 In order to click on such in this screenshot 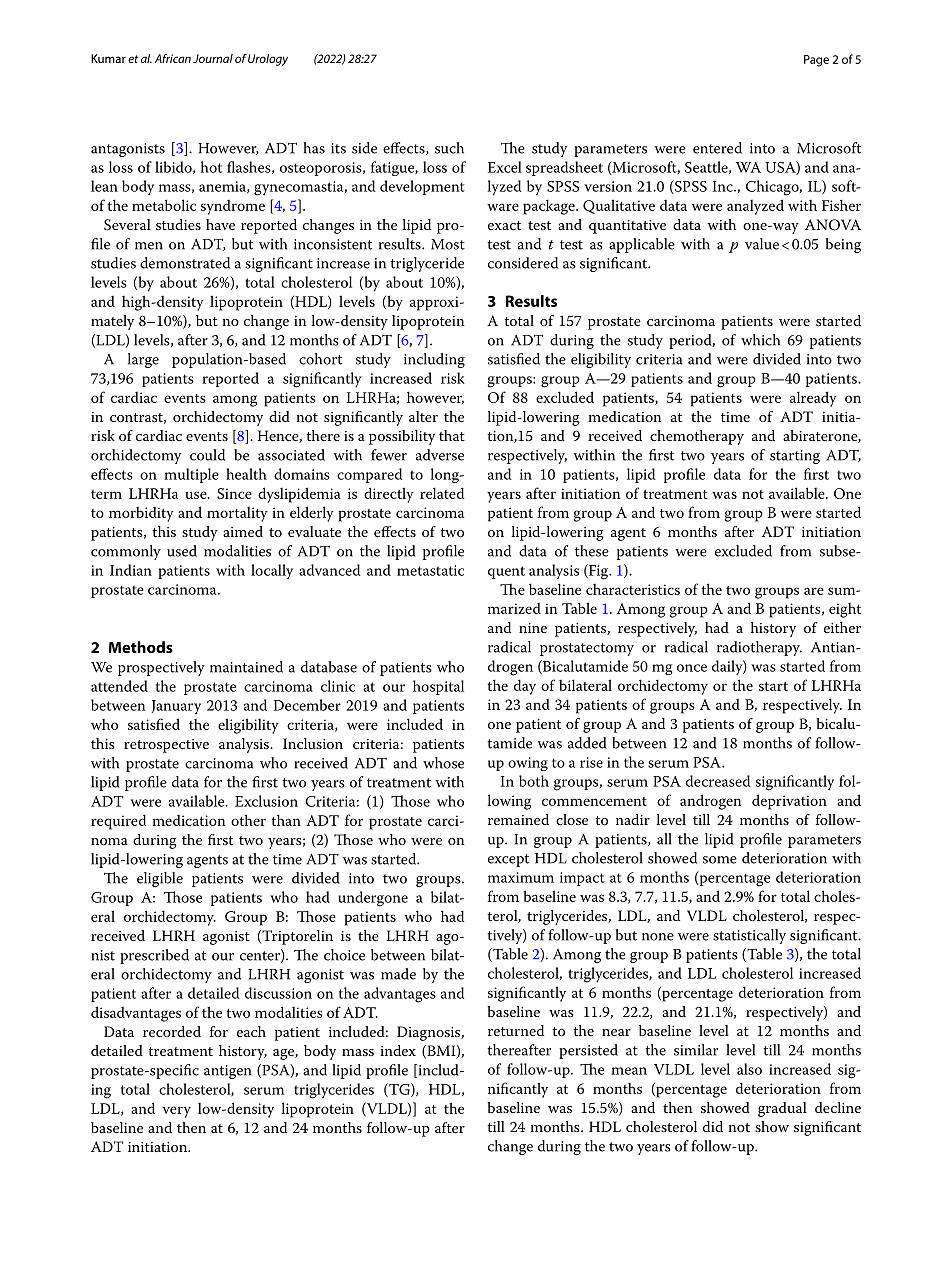, I will do `click(449, 148)`.
